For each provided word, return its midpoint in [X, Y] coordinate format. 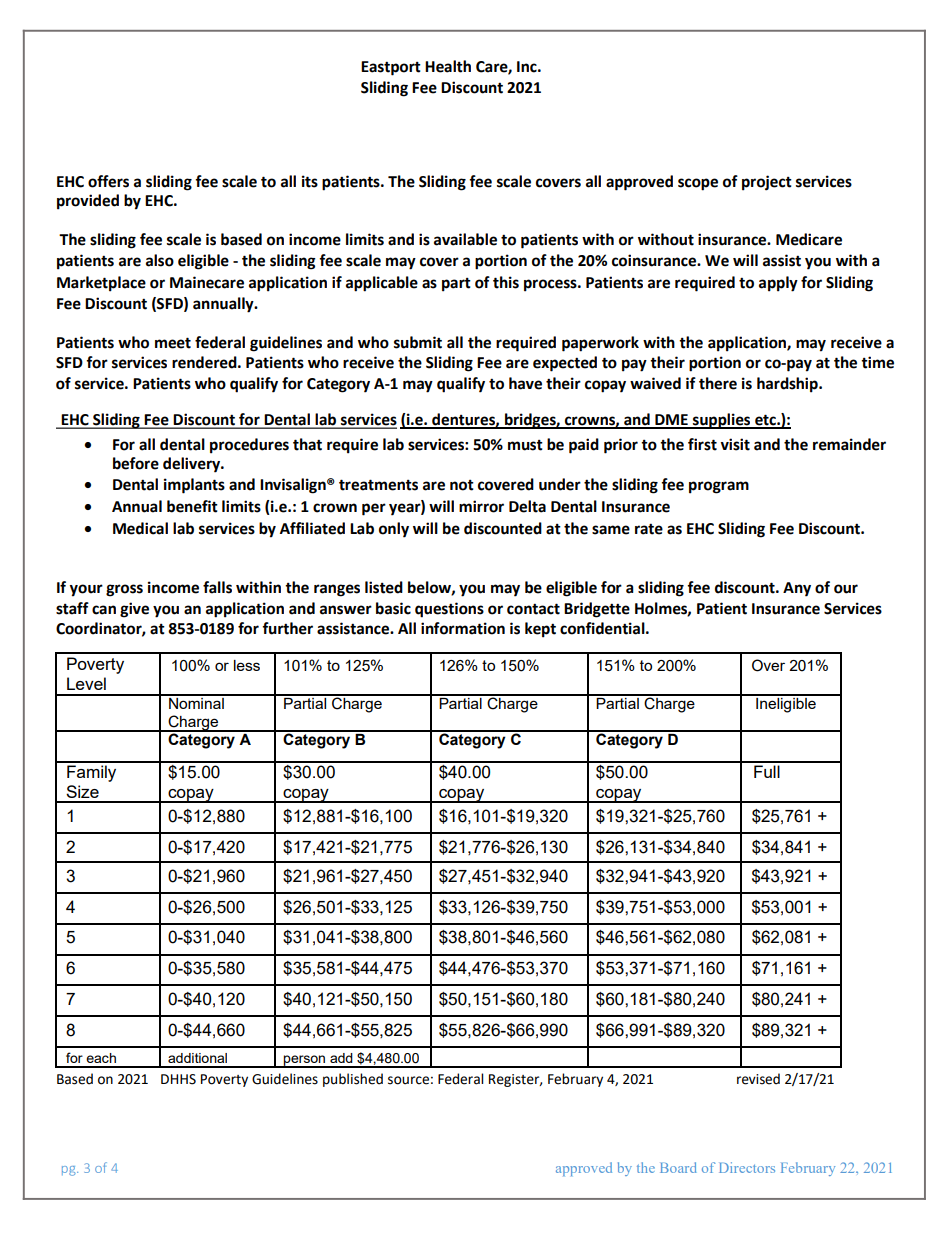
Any [797, 589]
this [506, 282]
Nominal [196, 702]
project [767, 183]
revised [758, 1079]
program [719, 487]
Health [448, 66]
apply [778, 284]
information [463, 628]
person [305, 1061]
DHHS [178, 1079]
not [462, 485]
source [408, 1080]
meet [173, 343]
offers [108, 181]
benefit [192, 506]
